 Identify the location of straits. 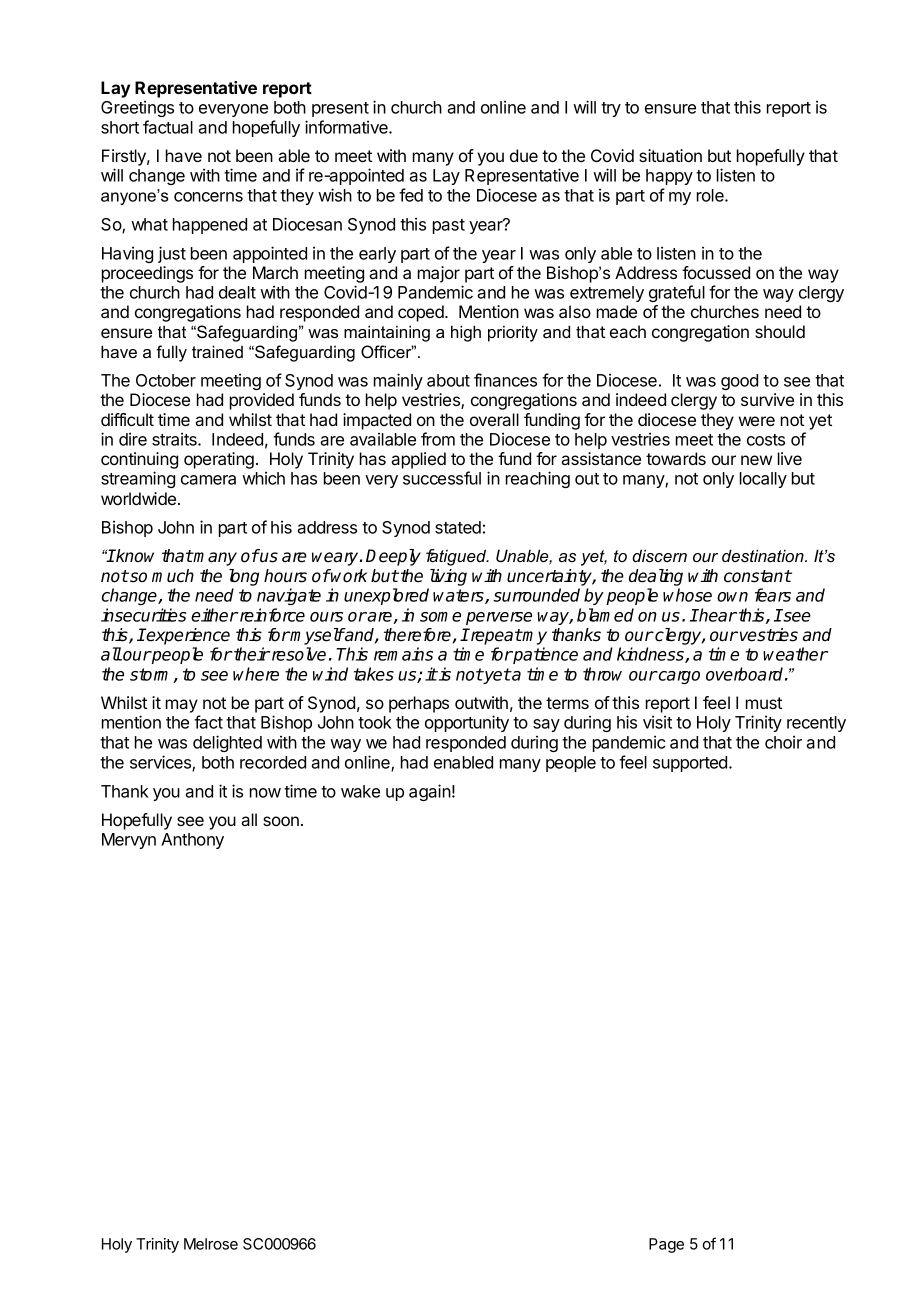
(175, 439).
